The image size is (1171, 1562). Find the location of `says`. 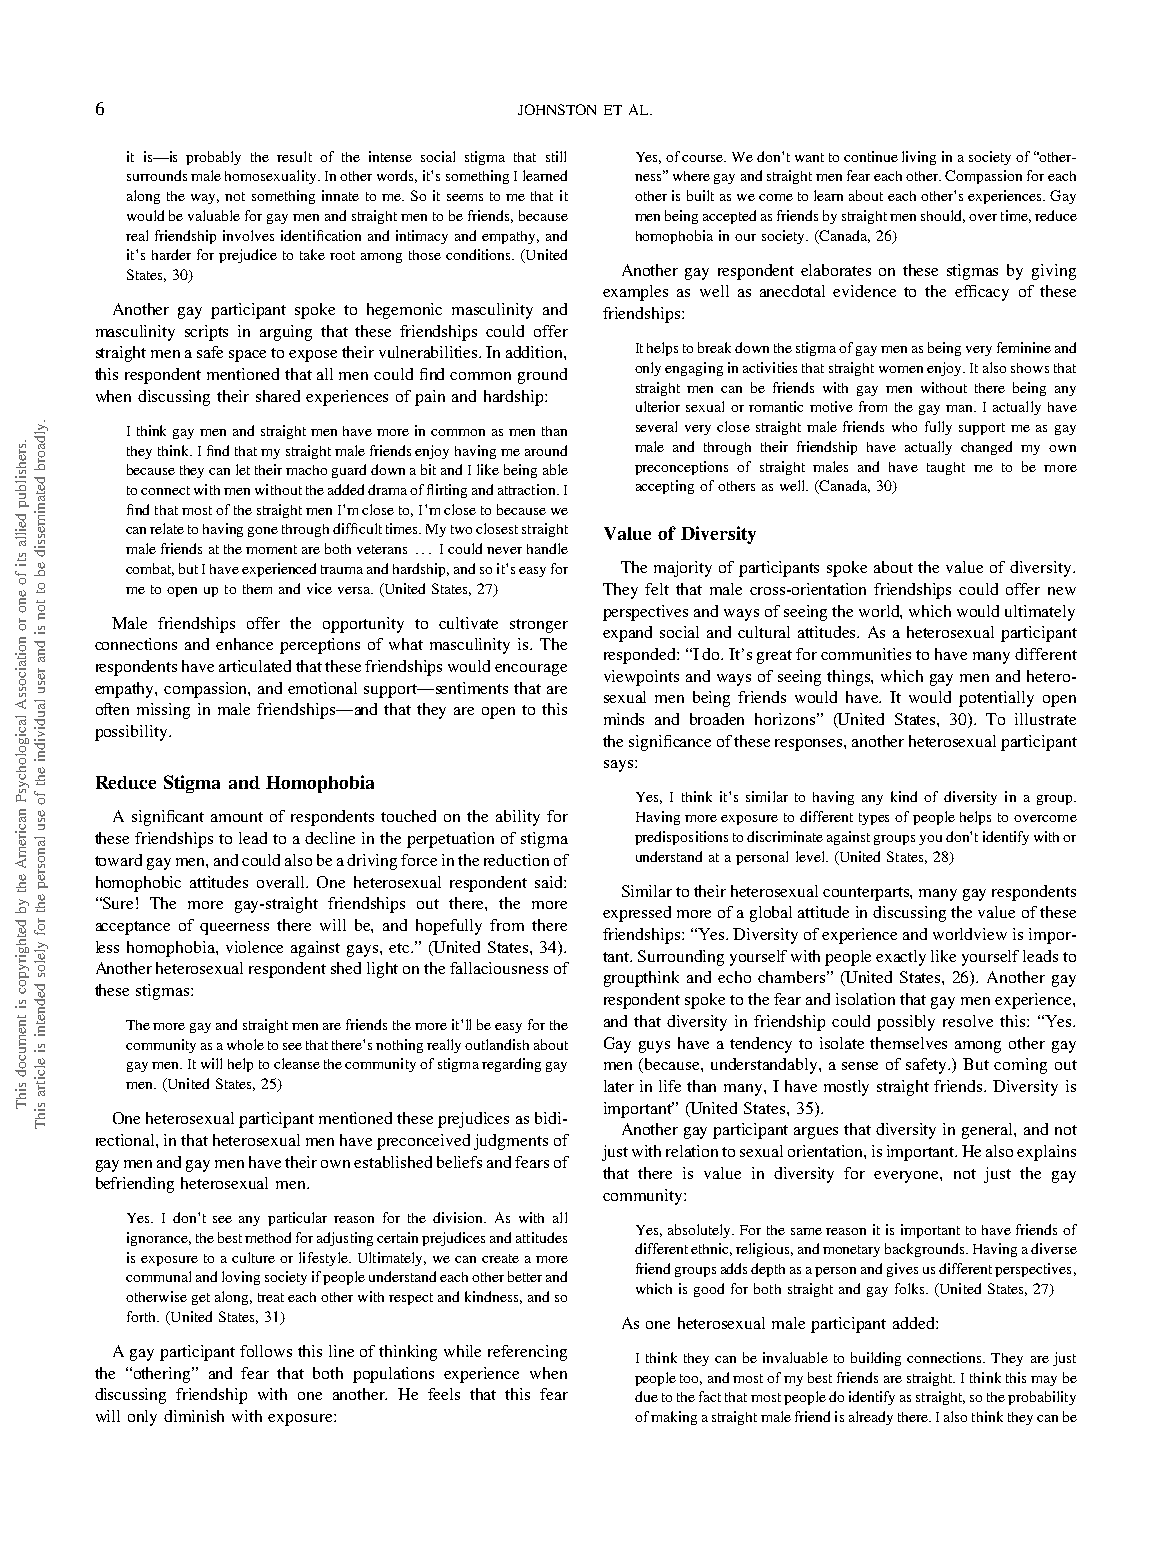

says is located at coordinates (618, 766).
